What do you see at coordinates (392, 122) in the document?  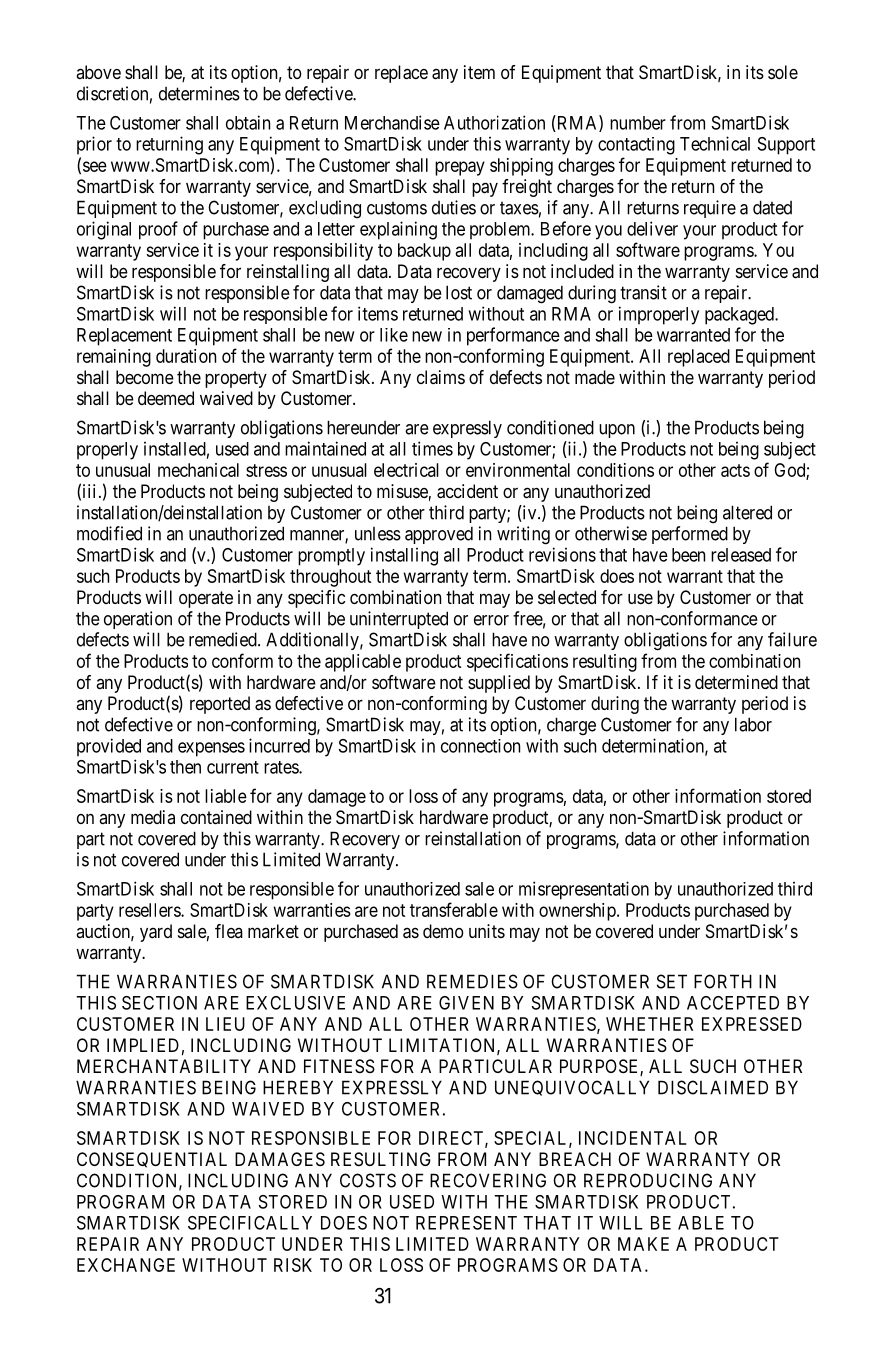 I see `Merchandise` at bounding box center [392, 122].
